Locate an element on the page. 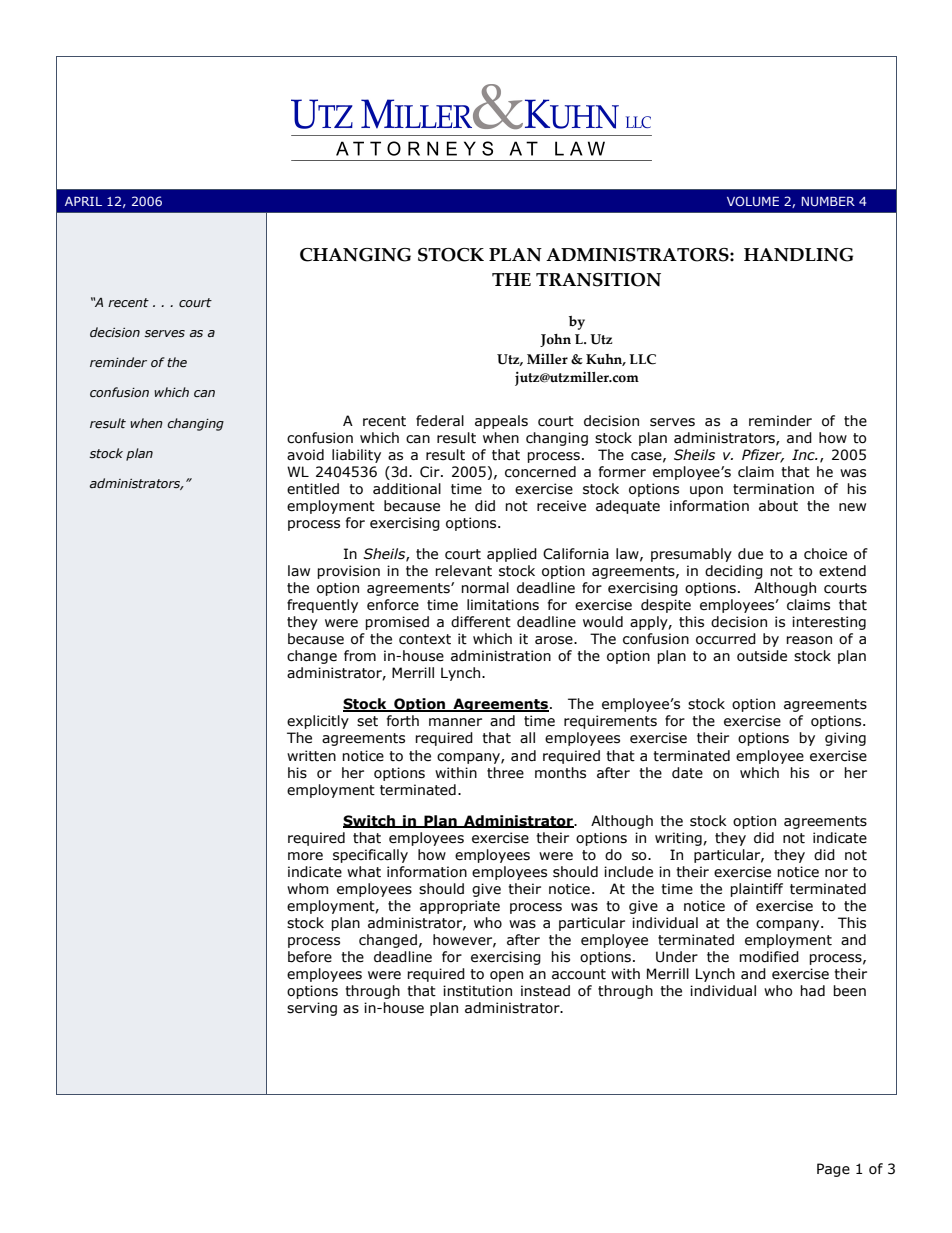 The image size is (952, 1233). more is located at coordinates (305, 856).
